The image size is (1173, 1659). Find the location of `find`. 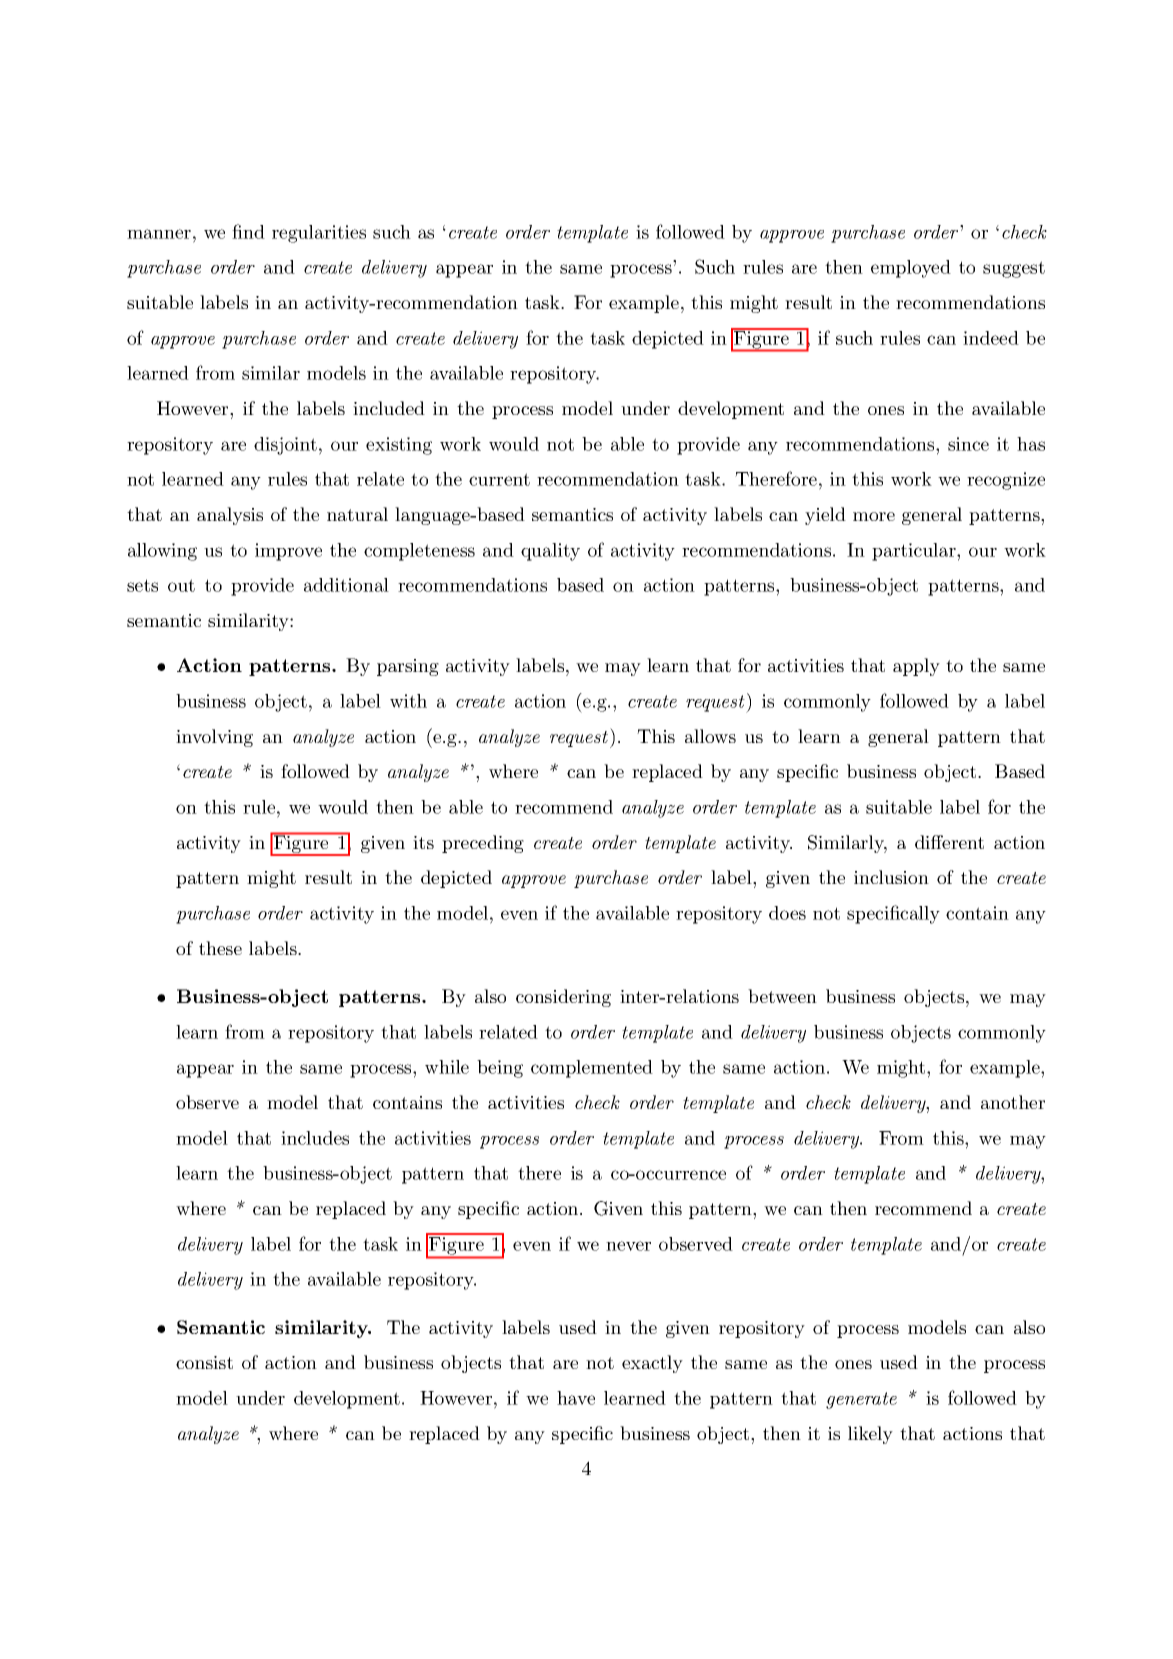

find is located at coordinates (248, 231).
